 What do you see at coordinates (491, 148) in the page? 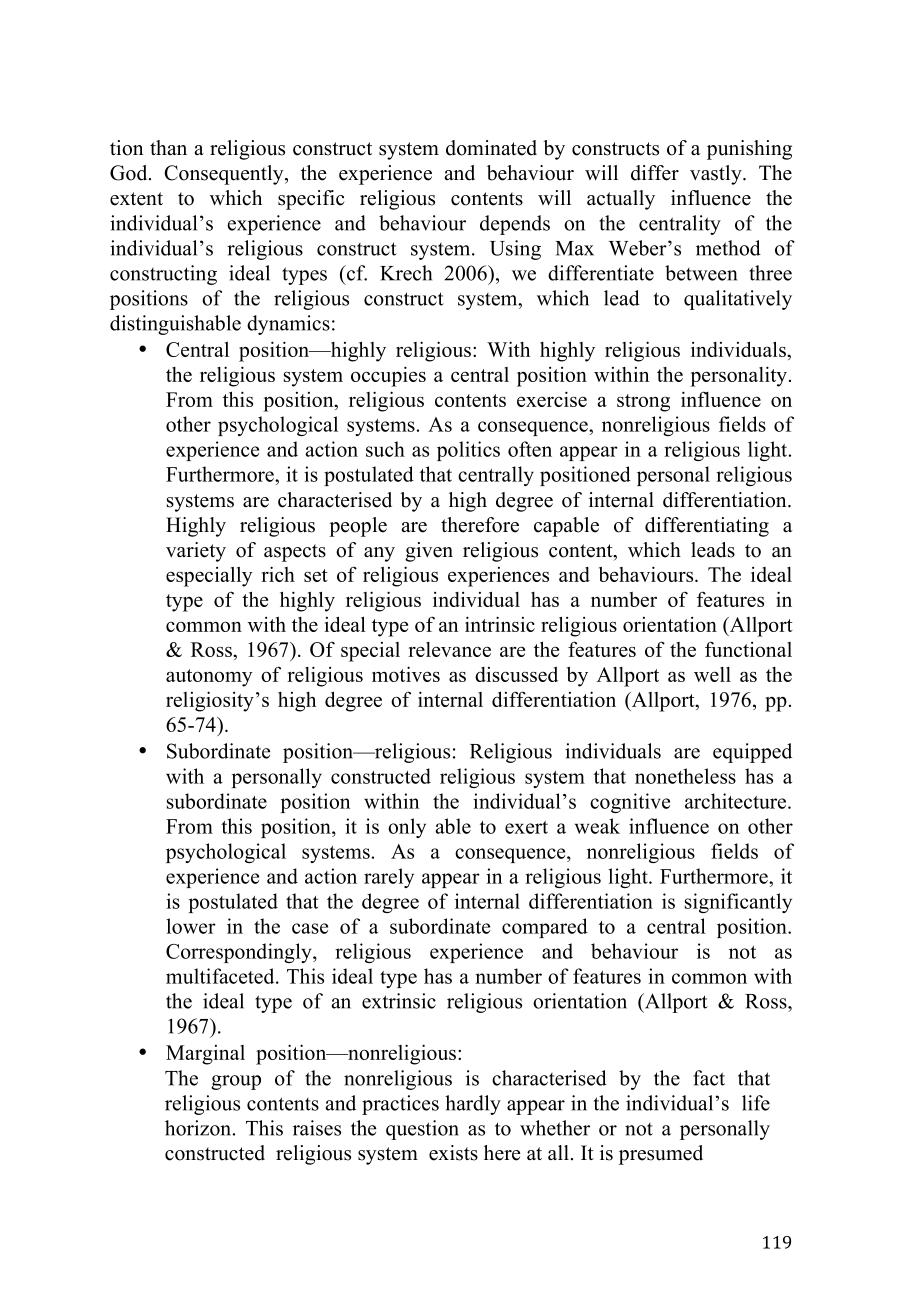
I see `dominated` at bounding box center [491, 148].
